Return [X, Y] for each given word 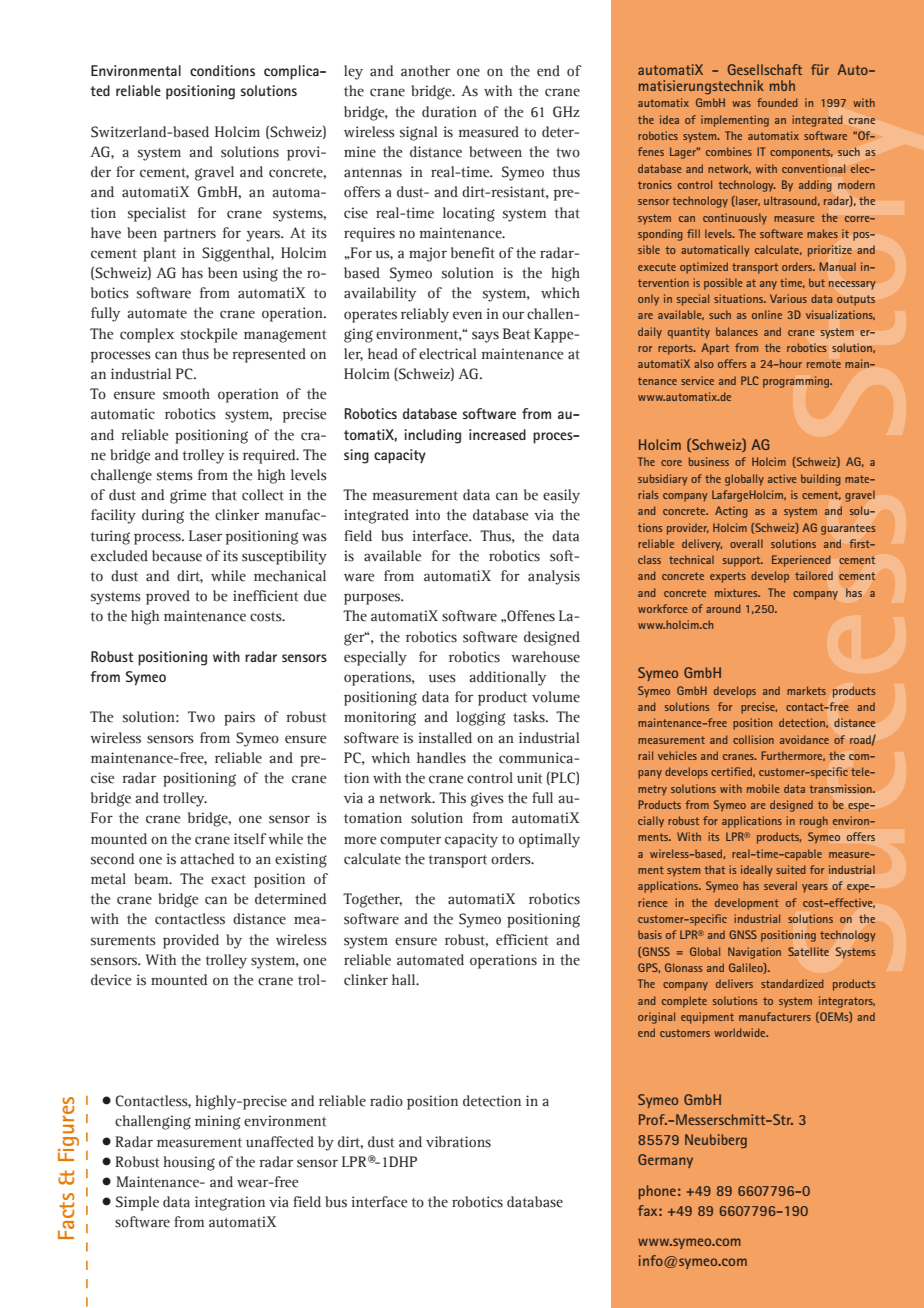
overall [746, 543]
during [163, 516]
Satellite [808, 951]
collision [753, 739]
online [767, 314]
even [467, 315]
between [495, 152]
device [111, 980]
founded [777, 102]
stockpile [209, 335]
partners [190, 235]
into [427, 515]
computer [410, 841]
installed [445, 738]
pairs [239, 718]
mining [217, 1122]
